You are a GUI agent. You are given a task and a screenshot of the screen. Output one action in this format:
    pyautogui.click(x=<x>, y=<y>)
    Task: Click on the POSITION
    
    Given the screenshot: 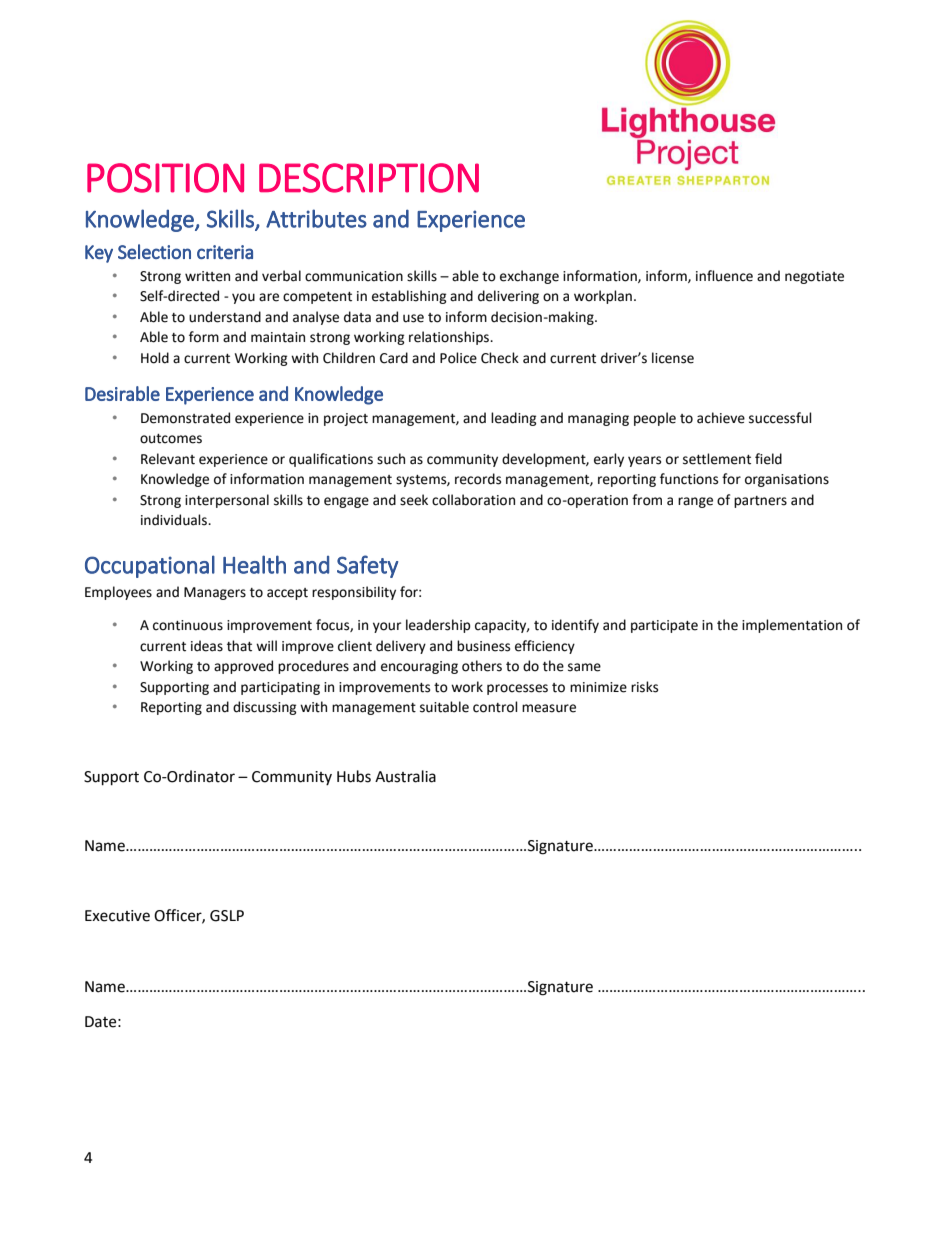 What is the action you would take?
    pyautogui.click(x=165, y=178)
